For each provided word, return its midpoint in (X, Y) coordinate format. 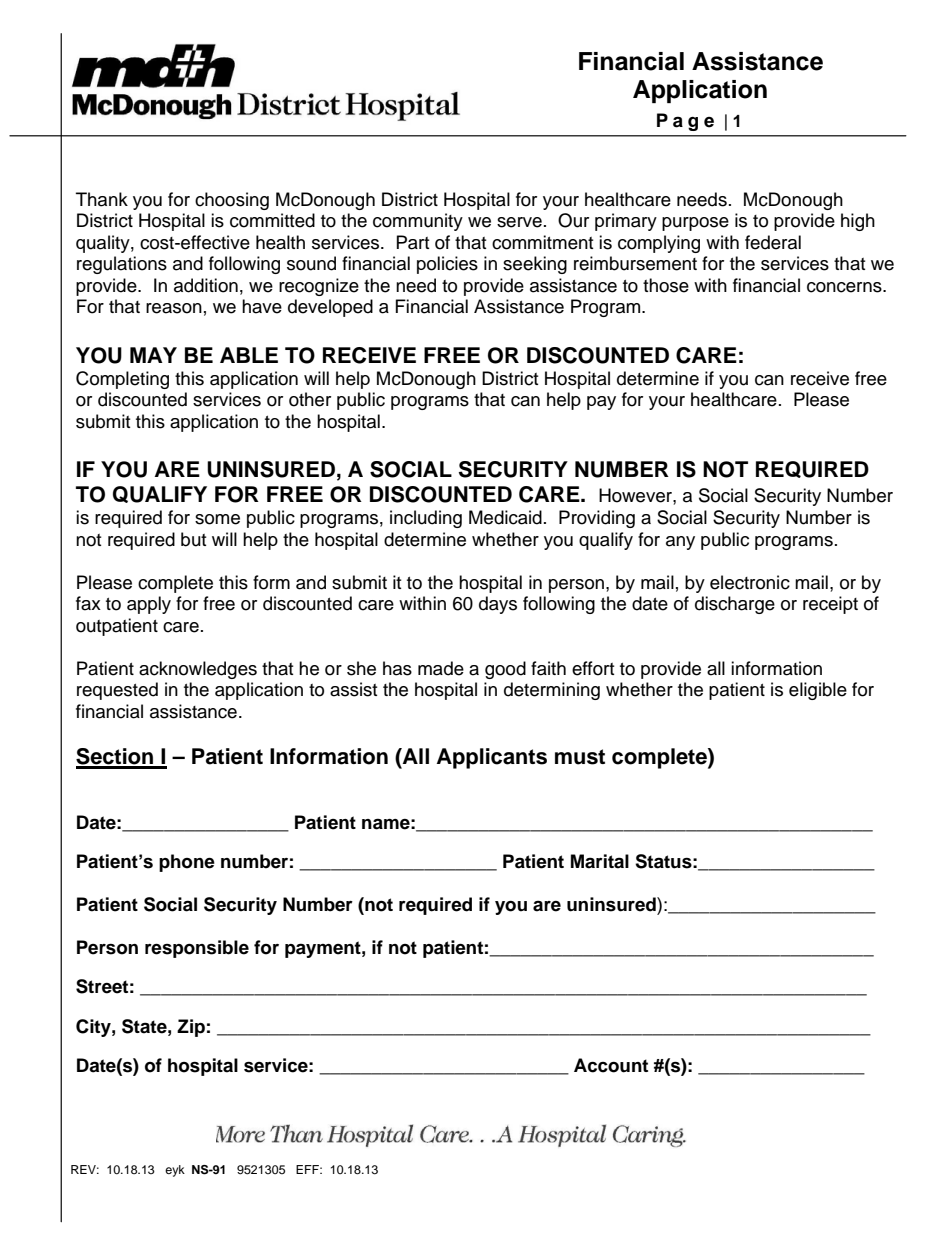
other (310, 399)
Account (611, 1065)
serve (519, 222)
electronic (750, 582)
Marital (600, 861)
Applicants (492, 758)
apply (149, 605)
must (580, 757)
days (498, 605)
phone (187, 863)
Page (685, 122)
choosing (232, 201)
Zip (191, 1028)
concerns (845, 287)
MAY (153, 355)
